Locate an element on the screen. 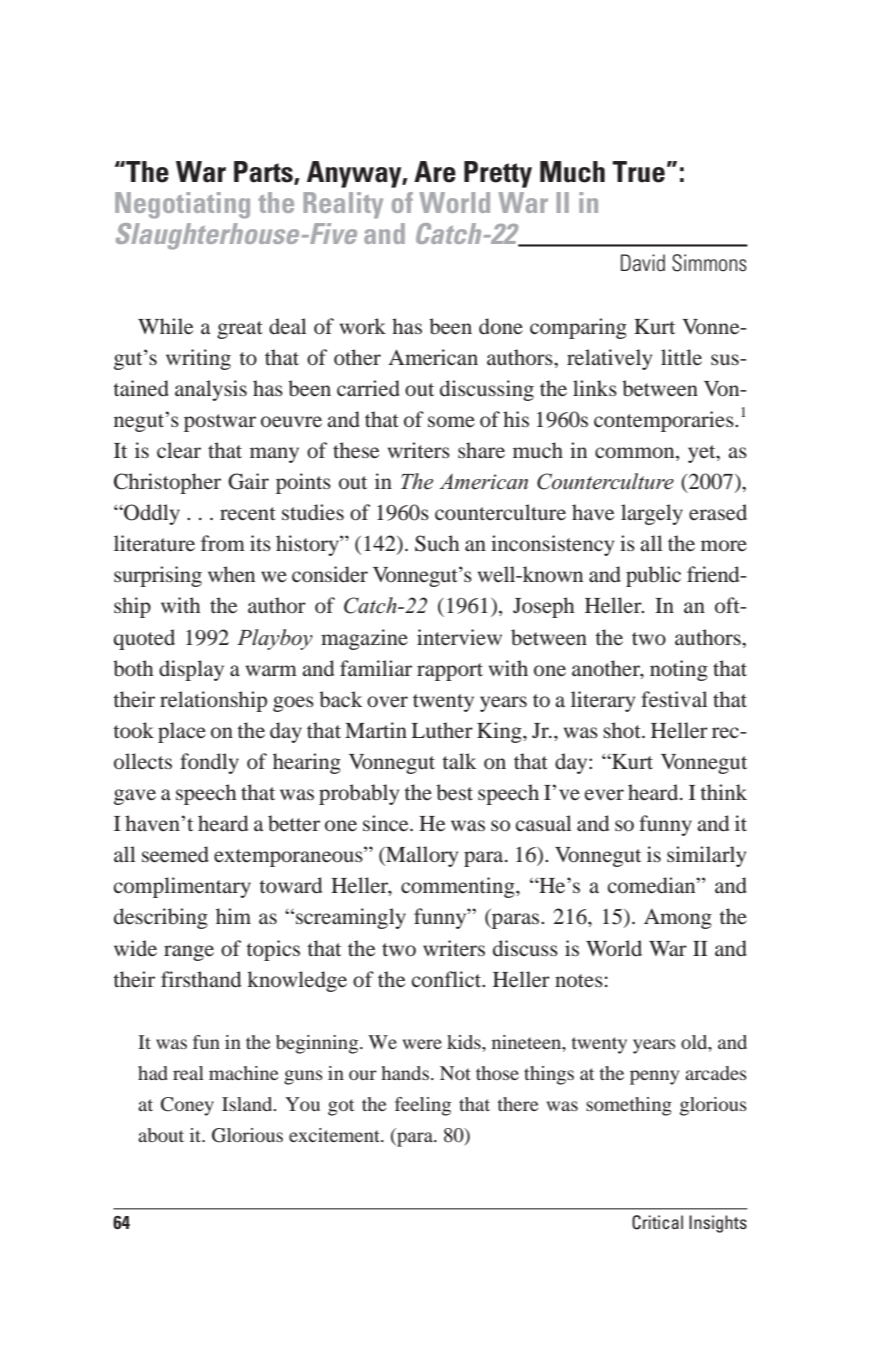 The width and height of the screenshot is (896, 1347). from is located at coordinates (223, 543).
